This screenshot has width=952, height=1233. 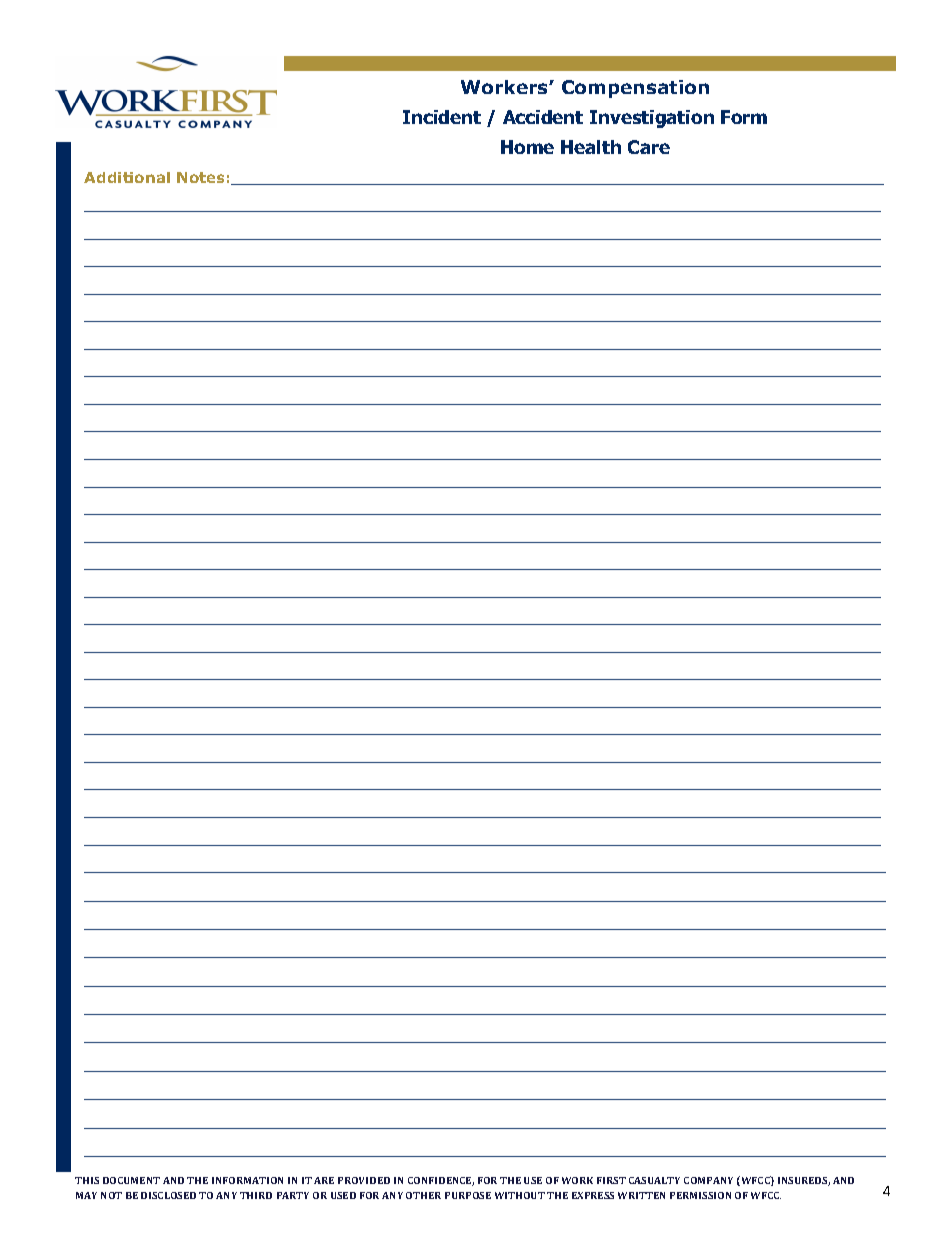 I want to click on Investigation, so click(x=652, y=119).
